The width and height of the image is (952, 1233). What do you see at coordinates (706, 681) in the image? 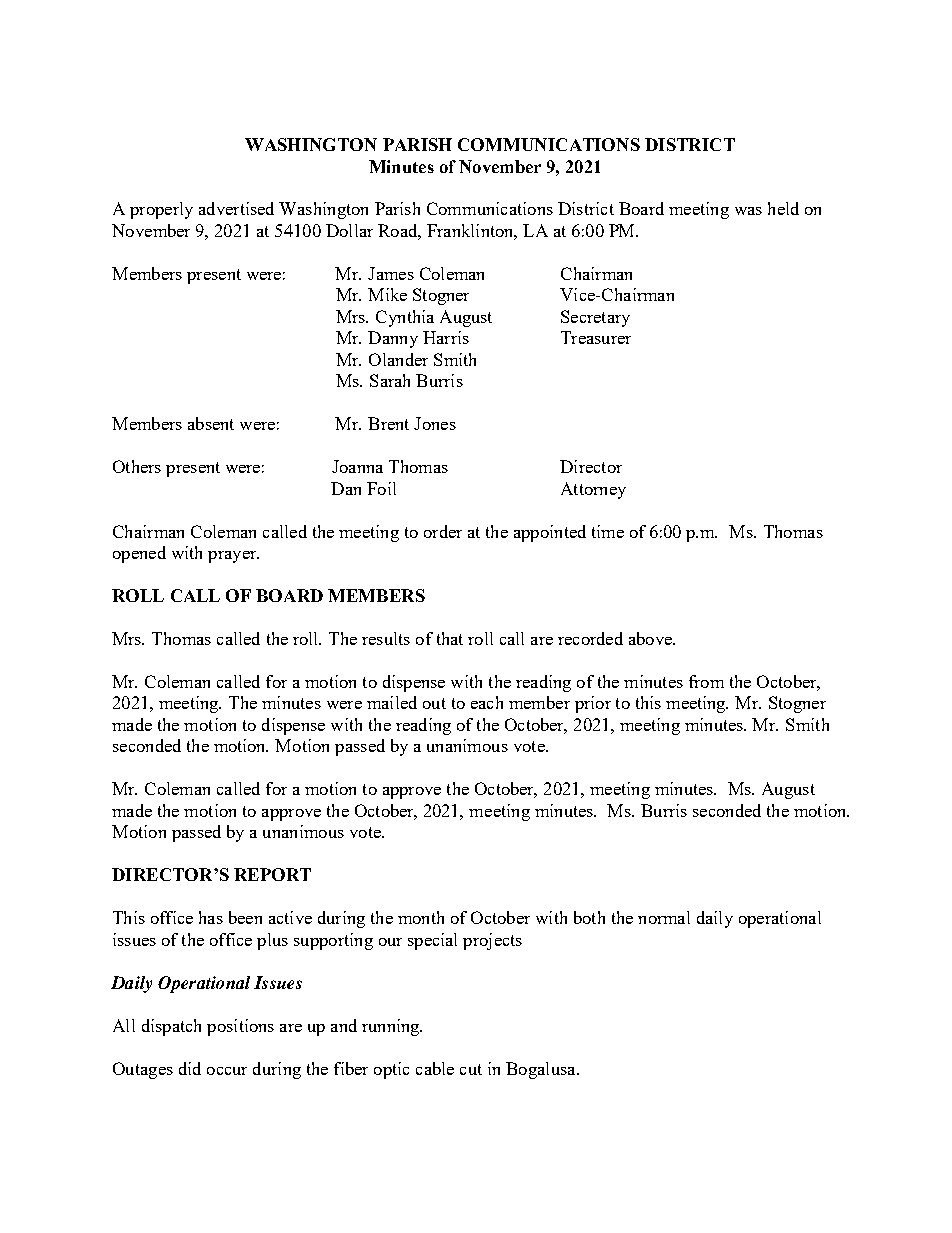
I see `from` at bounding box center [706, 681].
